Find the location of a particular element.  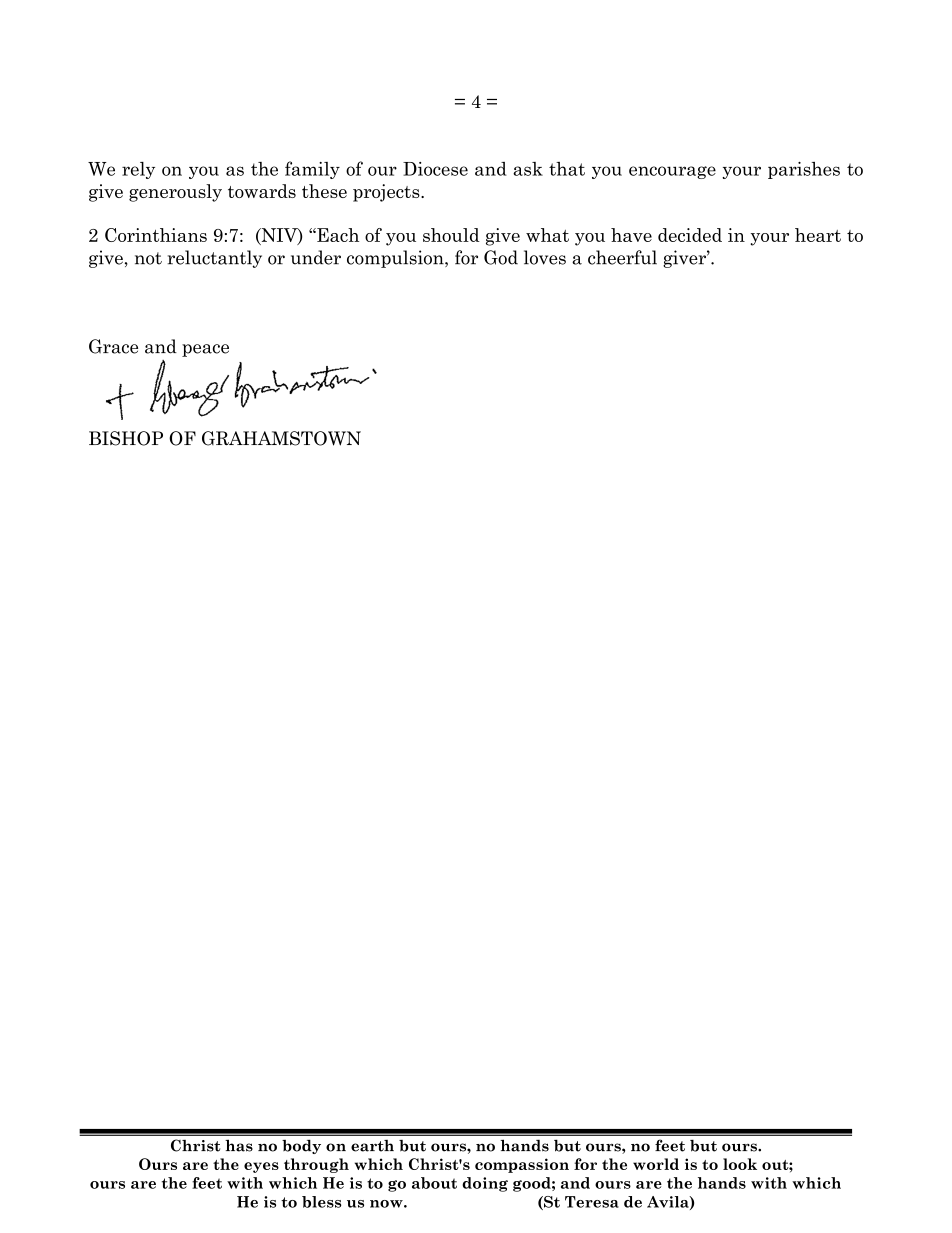

look is located at coordinates (740, 1164).
